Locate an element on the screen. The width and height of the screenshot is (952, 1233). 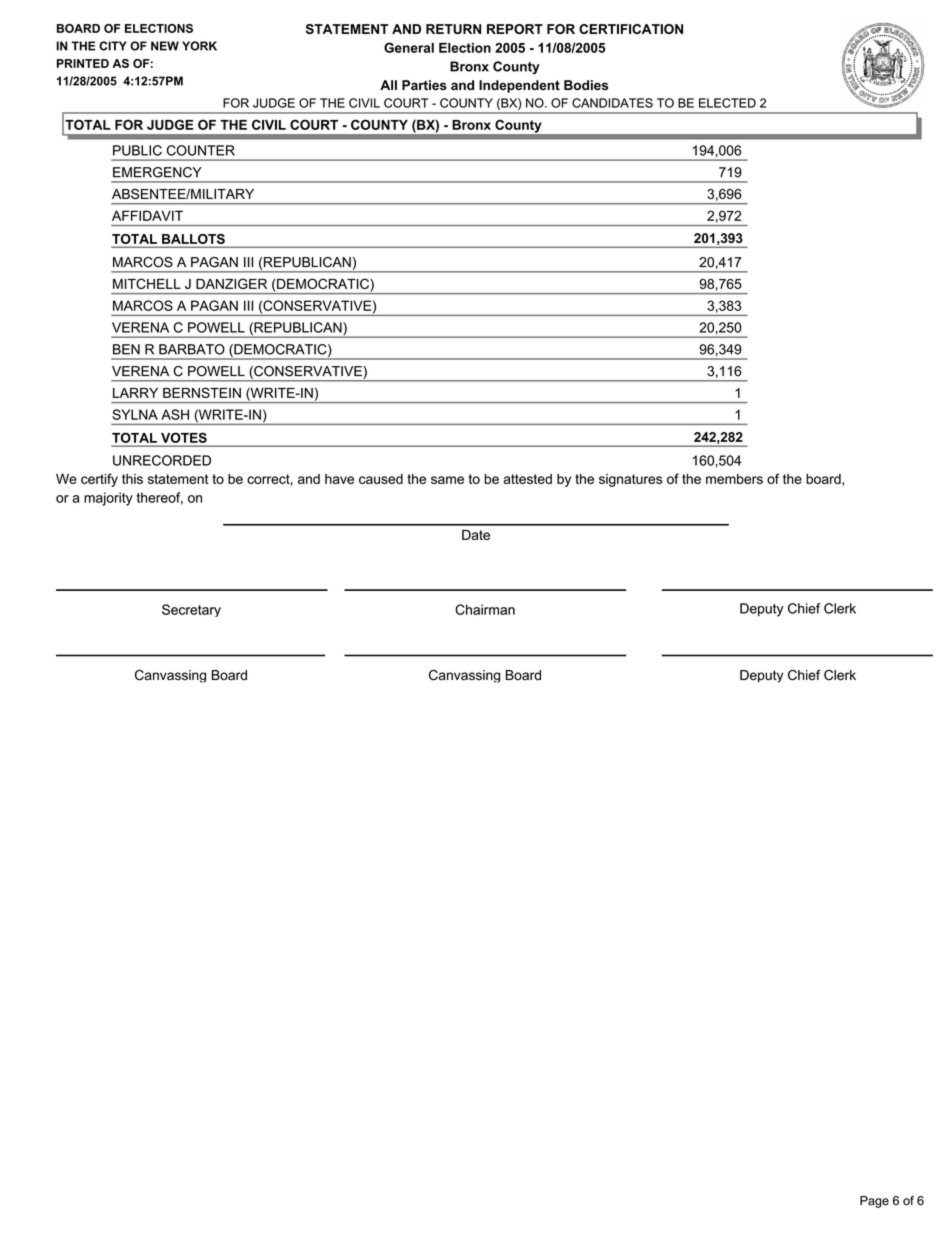
attested is located at coordinates (527, 479).
